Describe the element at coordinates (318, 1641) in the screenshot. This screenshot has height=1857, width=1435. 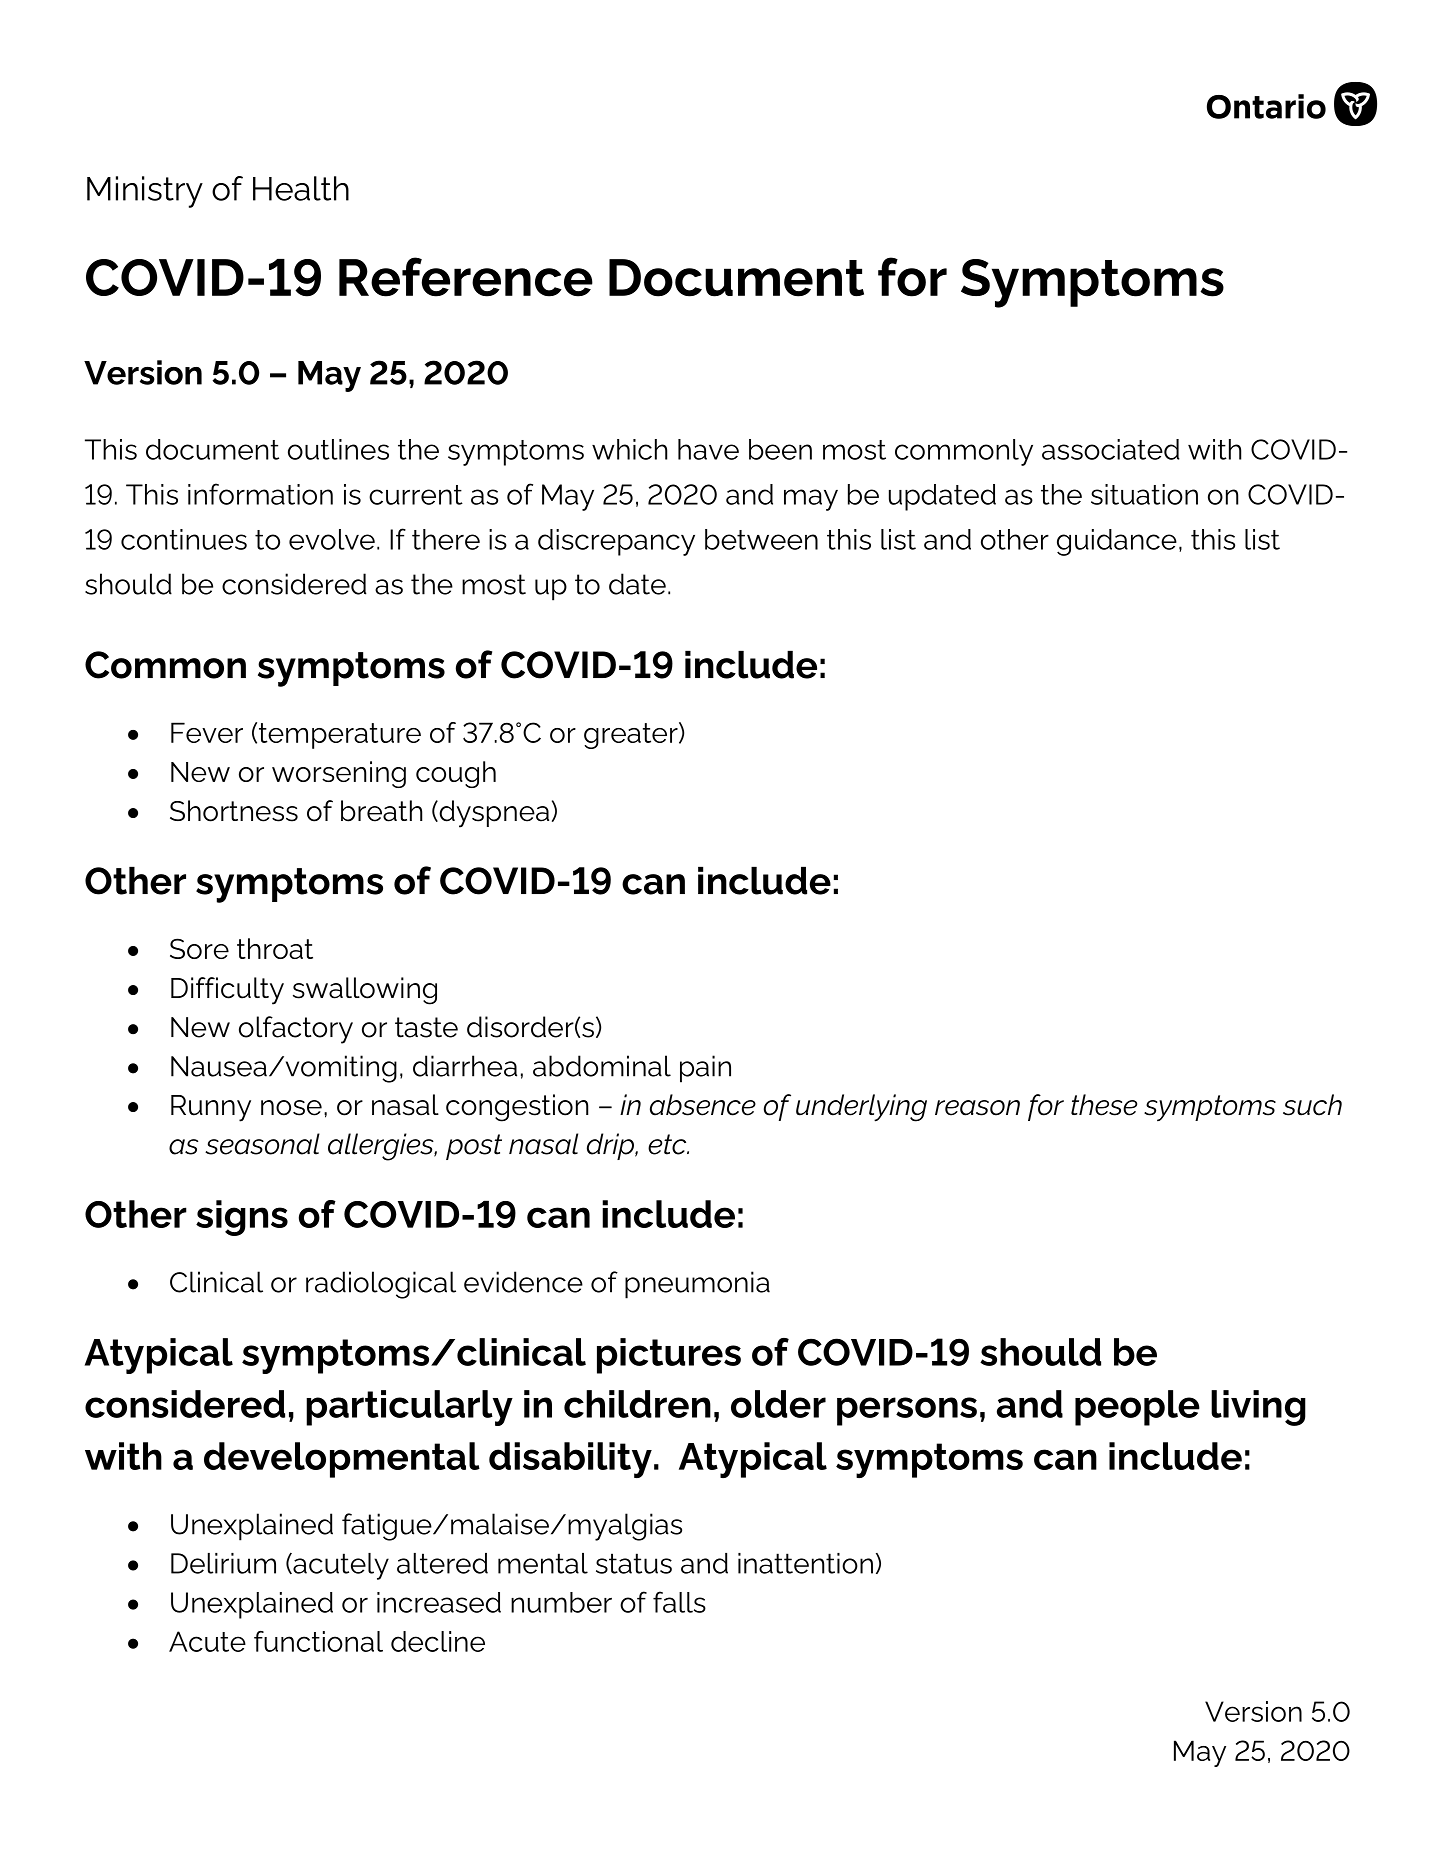
I see `functional` at that location.
